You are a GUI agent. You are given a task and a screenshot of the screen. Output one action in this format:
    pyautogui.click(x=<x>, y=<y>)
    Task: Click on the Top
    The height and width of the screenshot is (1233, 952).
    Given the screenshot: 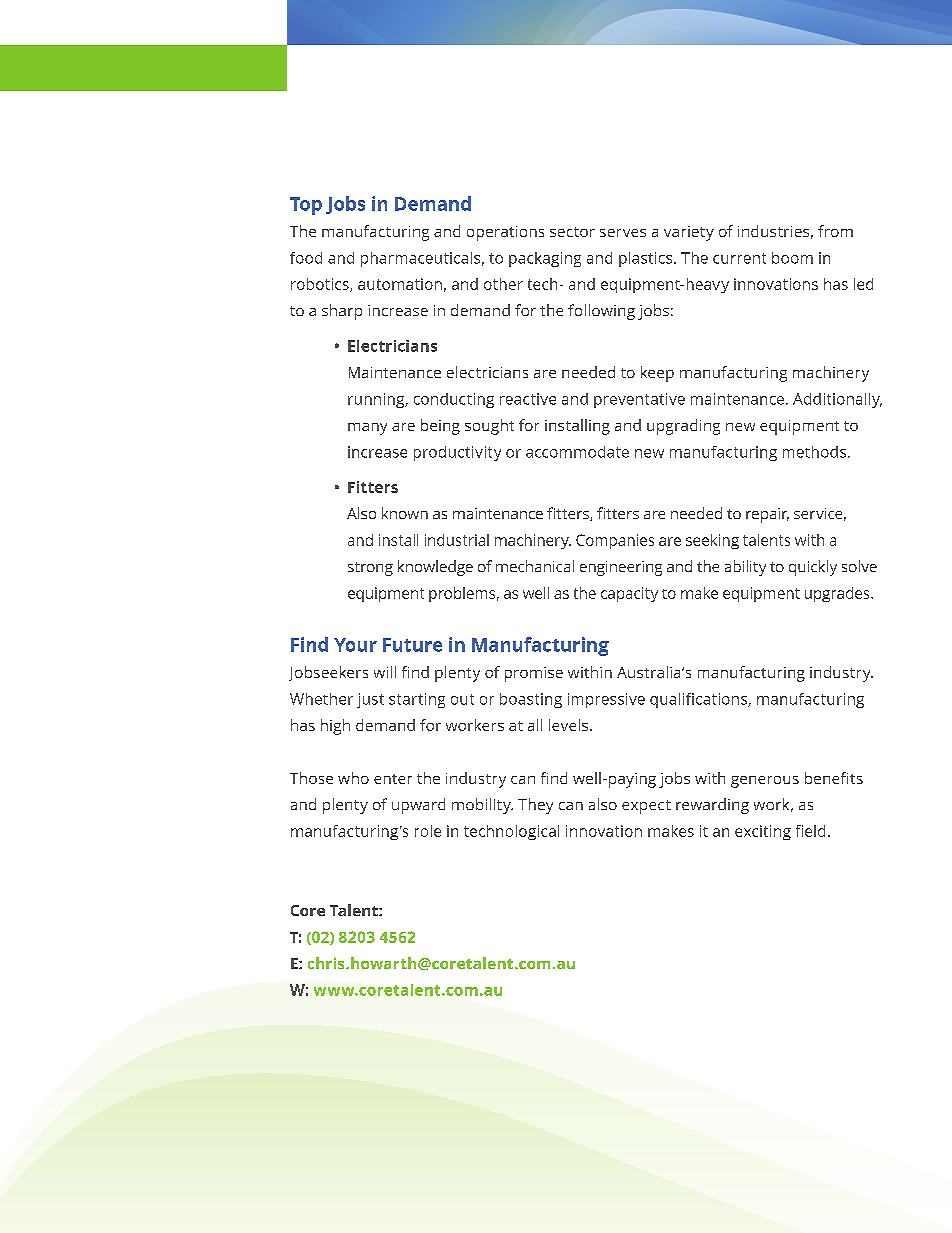 What is the action you would take?
    pyautogui.click(x=306, y=206)
